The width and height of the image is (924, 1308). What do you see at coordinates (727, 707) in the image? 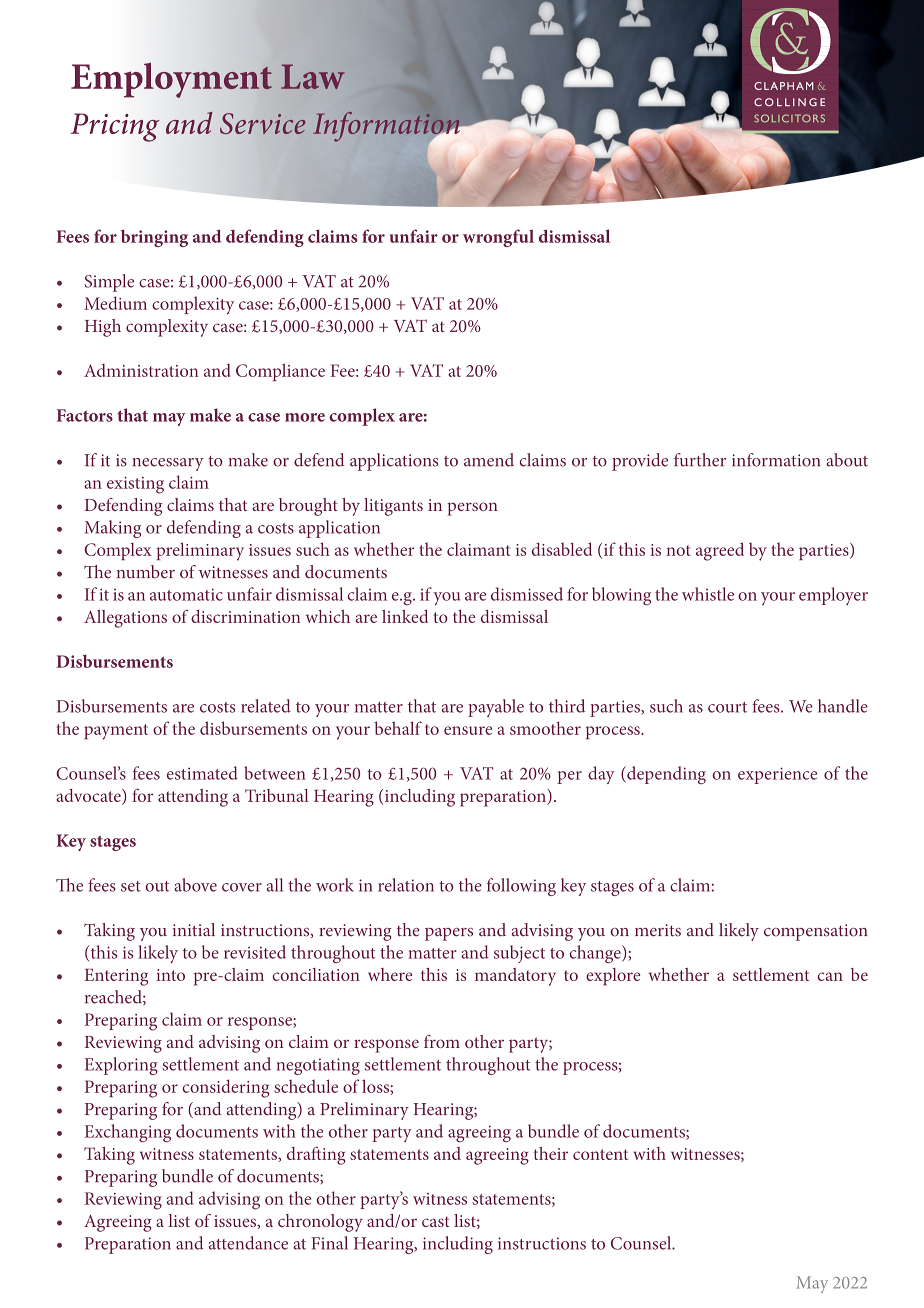
I see `court` at bounding box center [727, 707].
